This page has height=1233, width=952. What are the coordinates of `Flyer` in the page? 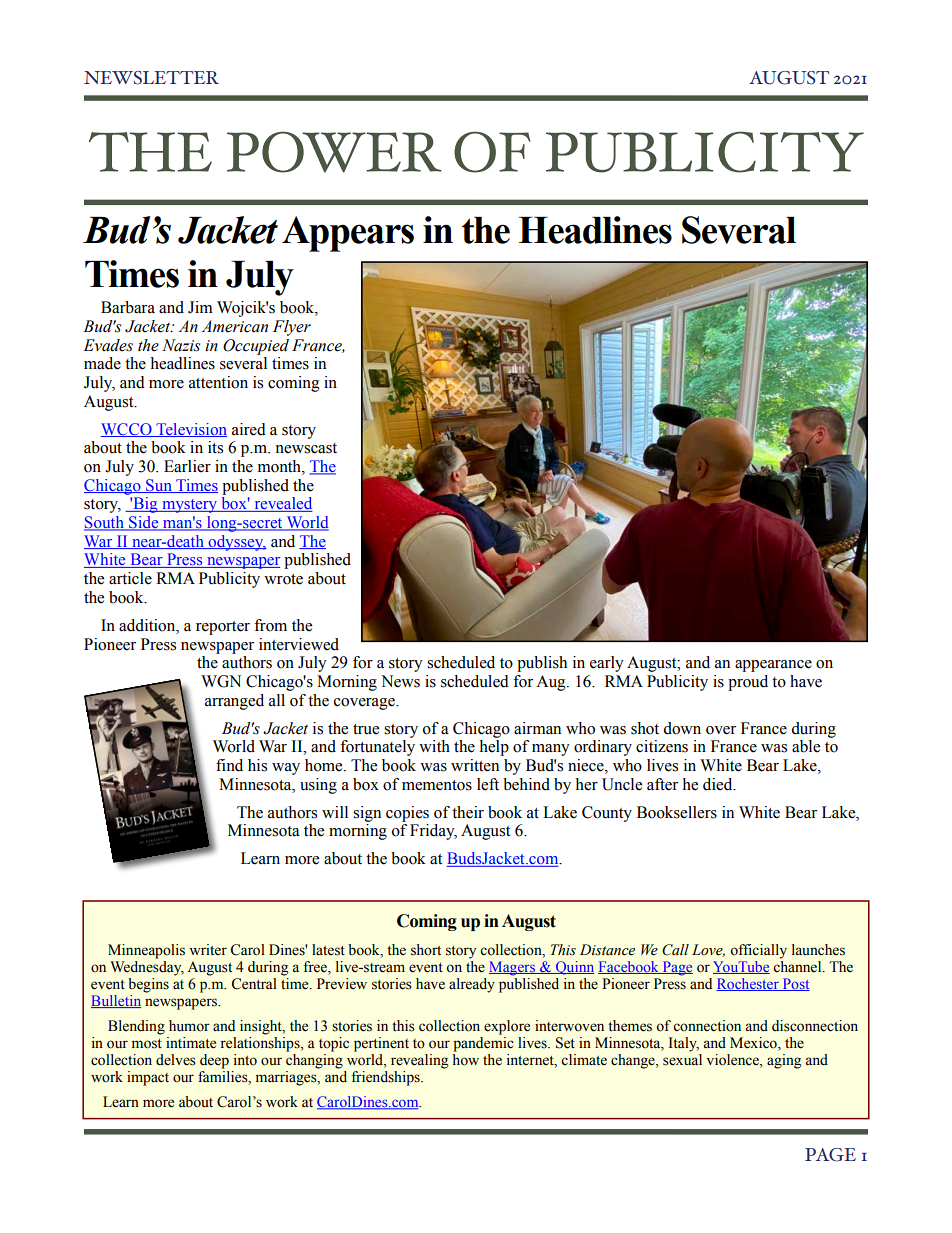 It's located at (292, 328).
